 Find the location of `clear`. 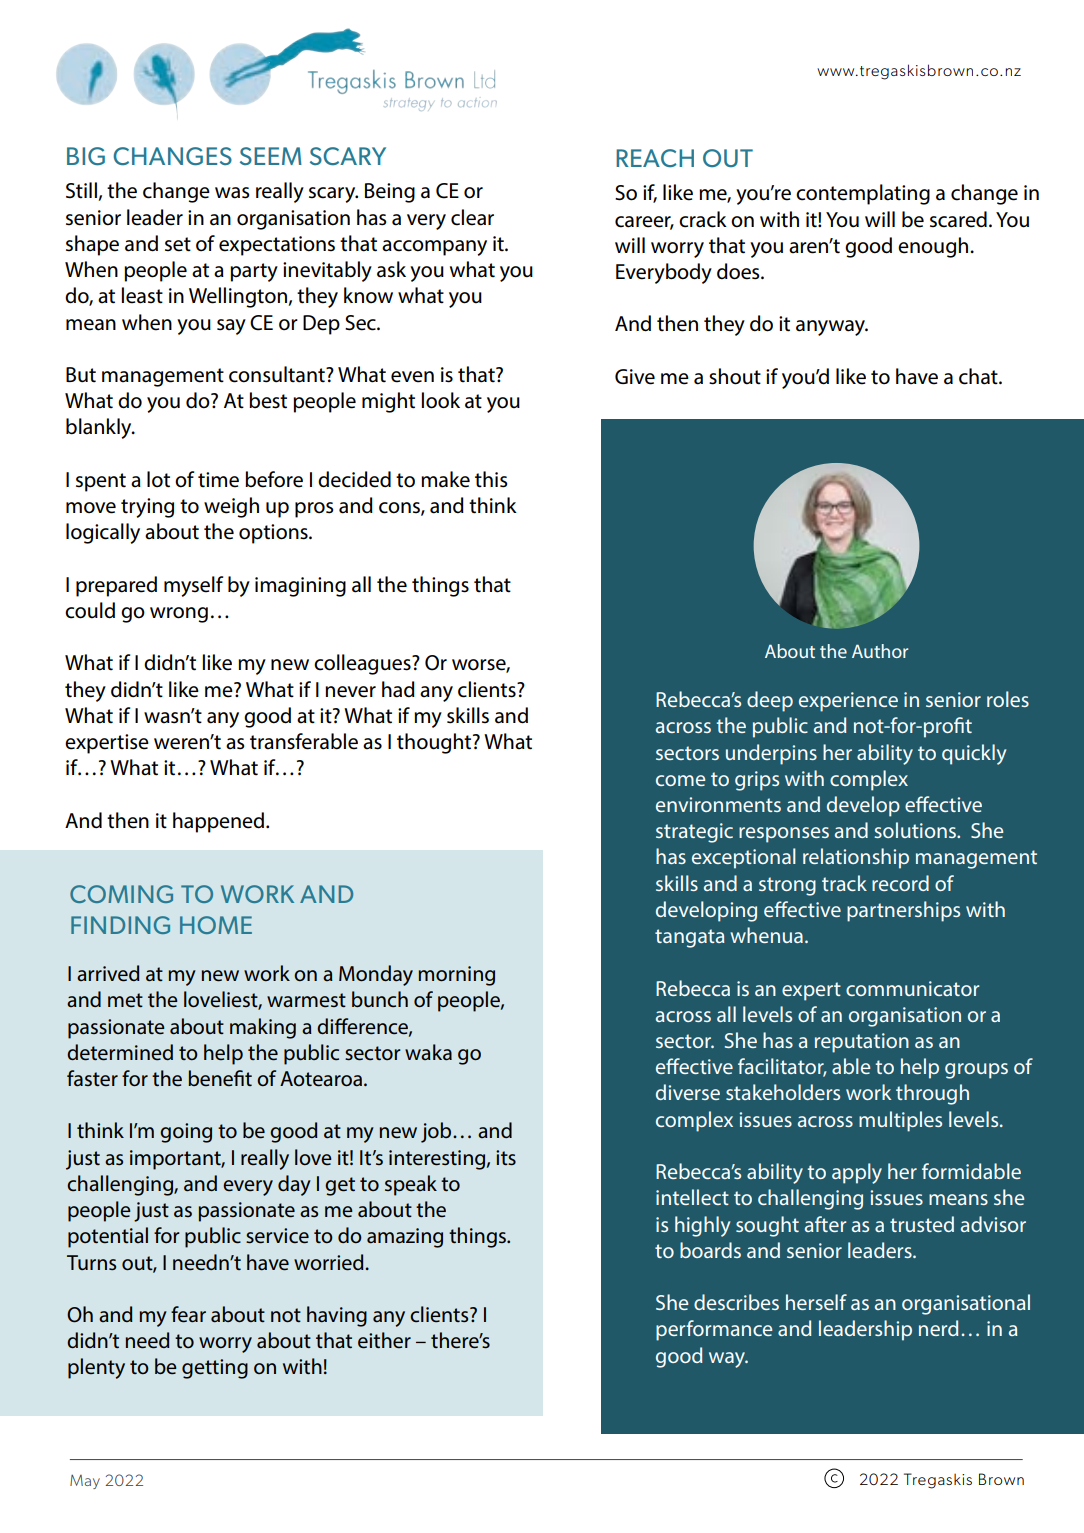

clear is located at coordinates (472, 217).
